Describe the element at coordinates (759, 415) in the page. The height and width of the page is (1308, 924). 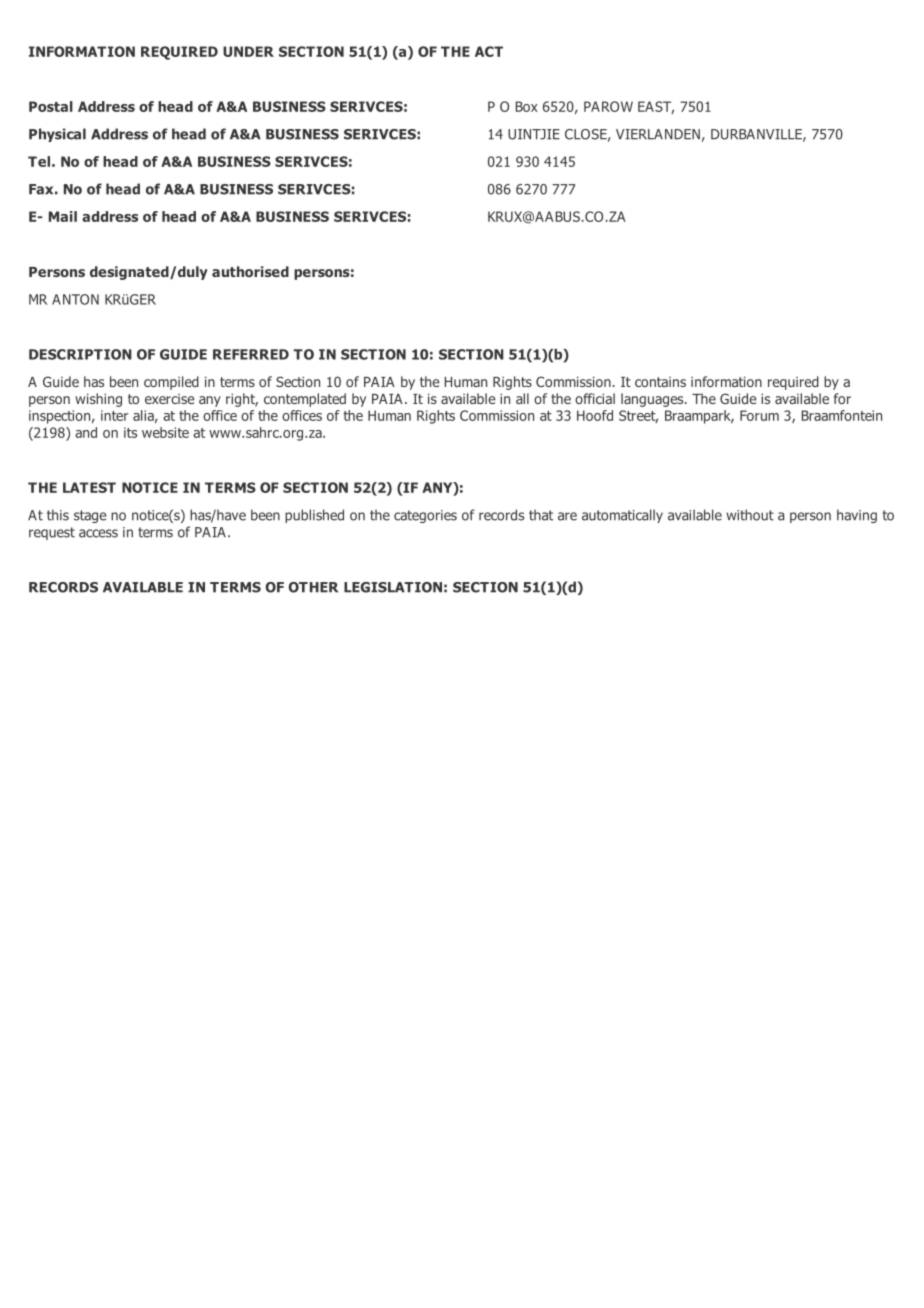
I see `Forum` at that location.
